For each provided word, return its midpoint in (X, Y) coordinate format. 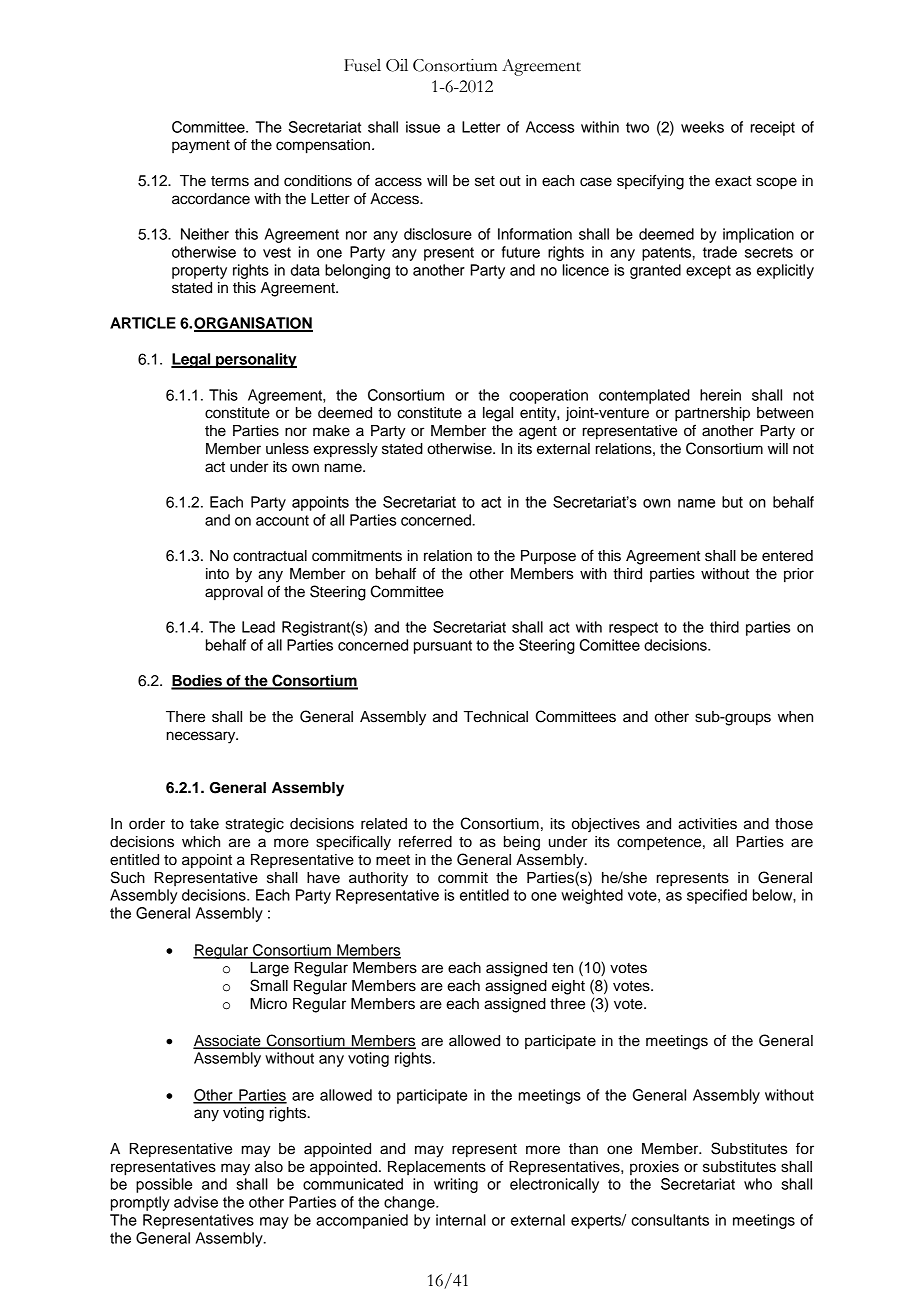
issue (423, 127)
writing (456, 1185)
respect (633, 629)
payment (201, 147)
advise (196, 1202)
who (758, 1184)
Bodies (197, 681)
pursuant (443, 647)
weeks (702, 127)
